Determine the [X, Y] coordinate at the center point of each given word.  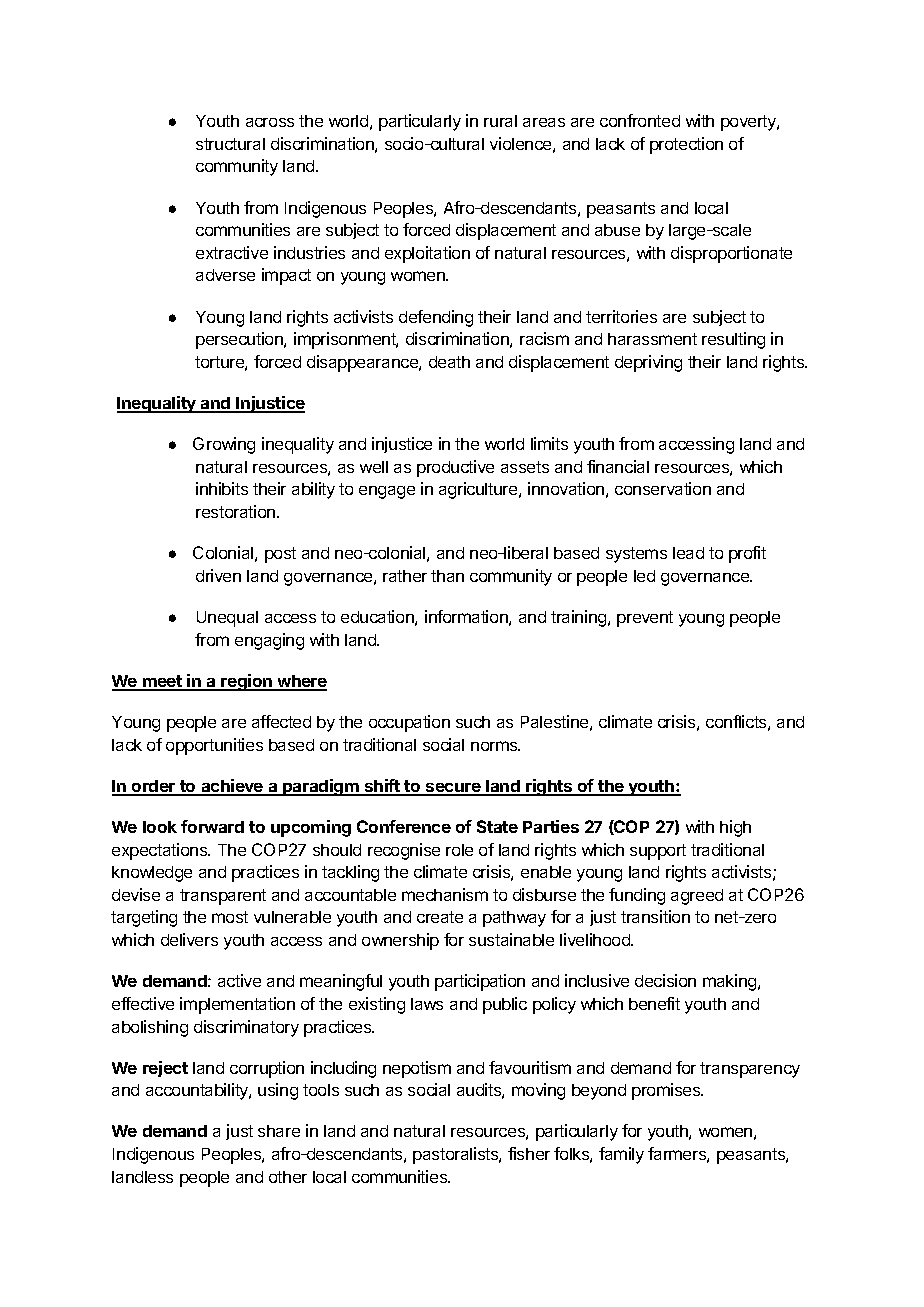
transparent [223, 897]
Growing [224, 445]
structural [230, 144]
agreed [697, 897]
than [447, 576]
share [279, 1131]
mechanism [445, 894]
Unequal [227, 619]
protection [686, 145]
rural [500, 121]
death [449, 362]
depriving [648, 363]
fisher [529, 1153]
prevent [645, 619]
